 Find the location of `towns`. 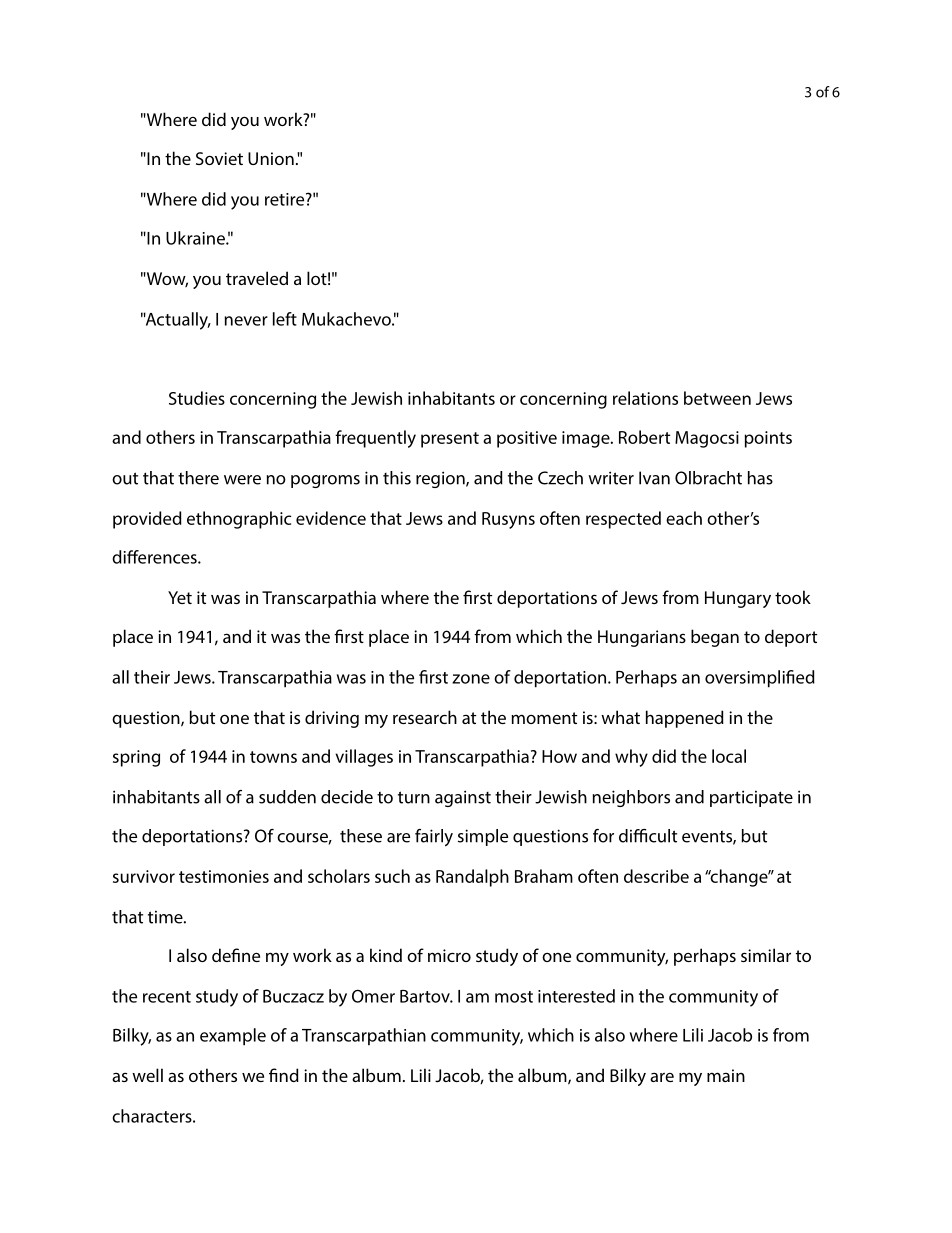

towns is located at coordinates (273, 757).
